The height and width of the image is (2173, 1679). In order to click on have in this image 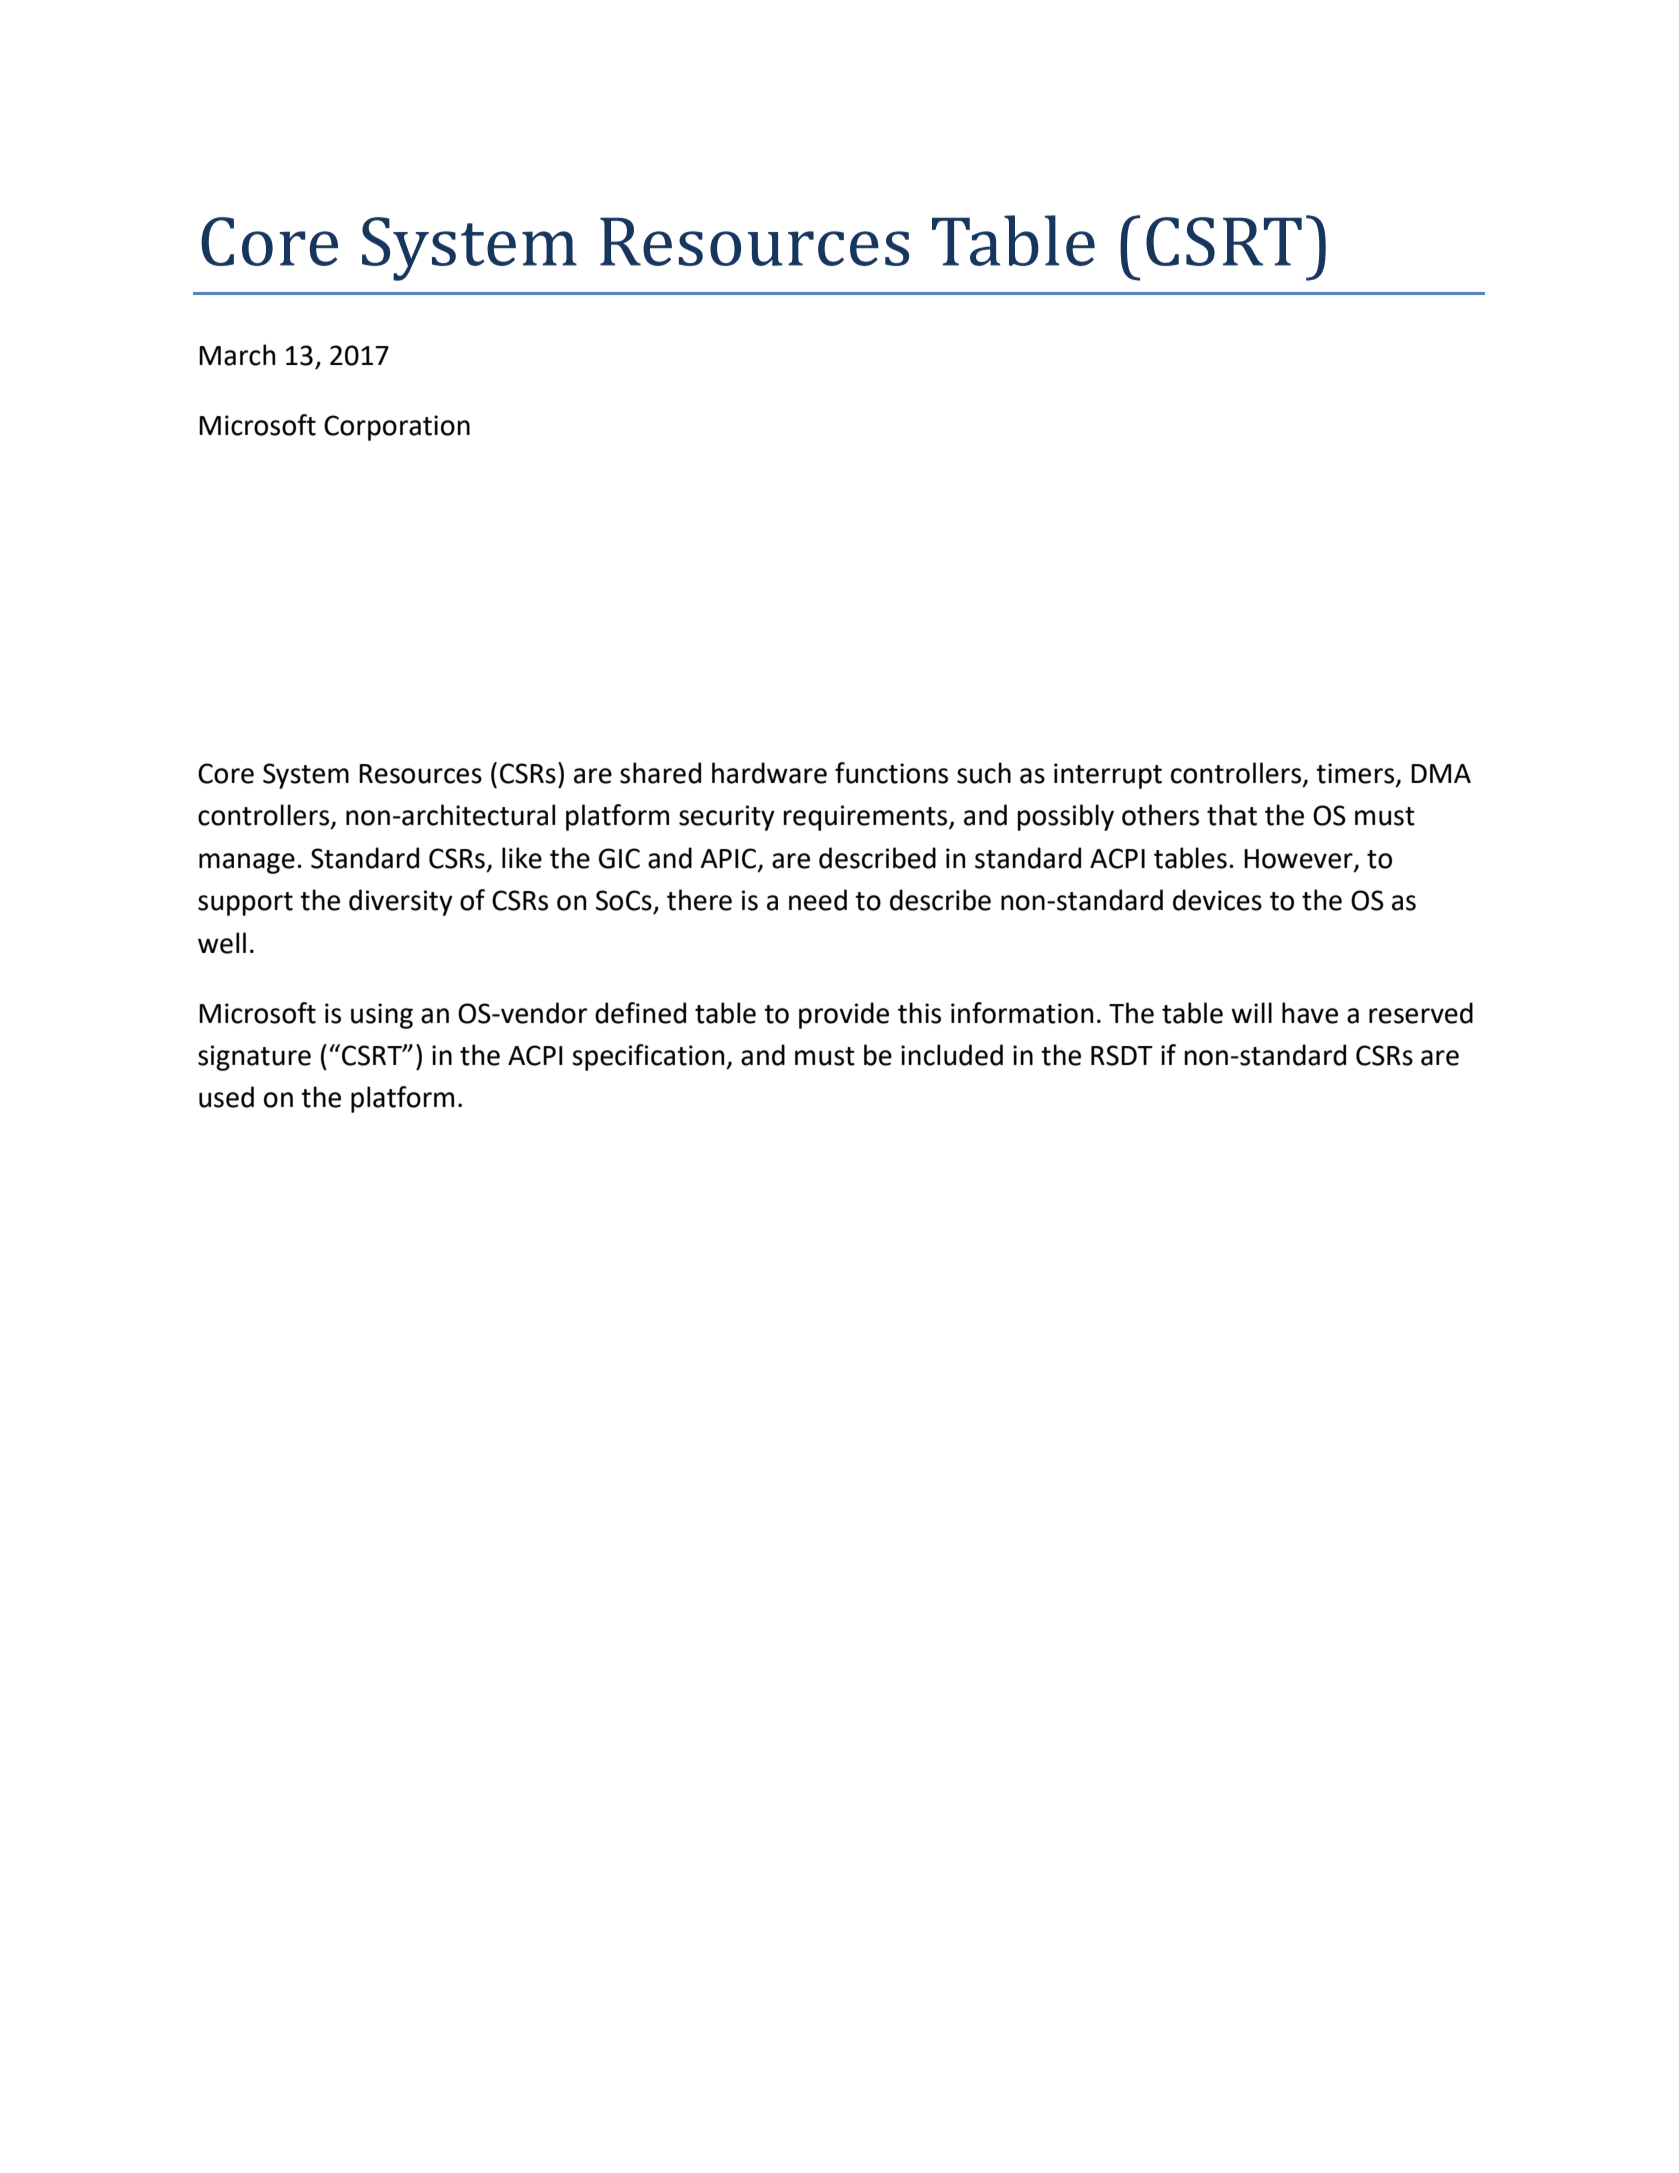, I will do `click(1310, 1013)`.
